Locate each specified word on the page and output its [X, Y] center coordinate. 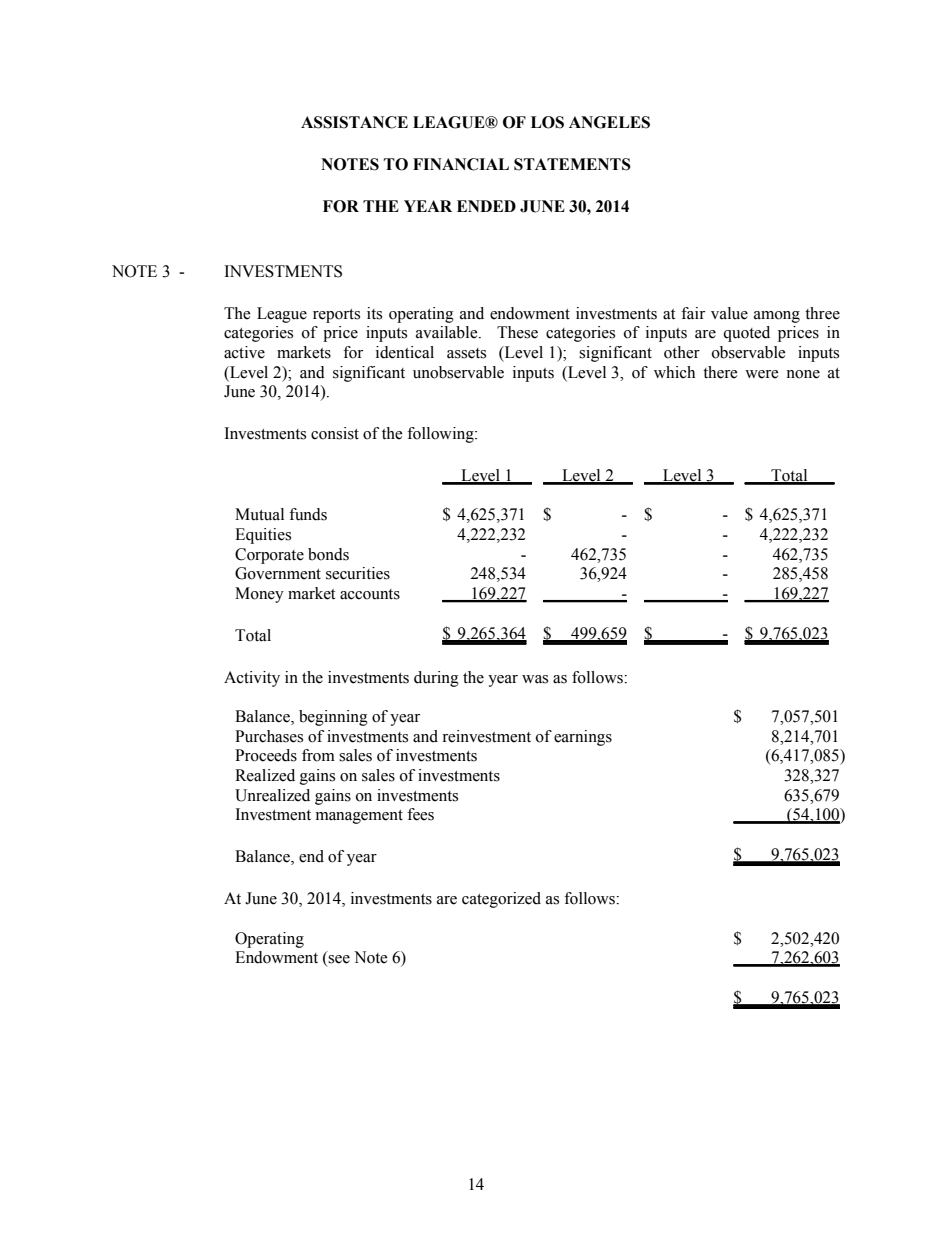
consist [335, 433]
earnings [583, 738]
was [535, 679]
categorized [501, 900]
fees [420, 814]
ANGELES [609, 122]
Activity [252, 679]
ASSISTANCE [354, 122]
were [762, 374]
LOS [547, 122]
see [339, 959]
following [441, 435]
